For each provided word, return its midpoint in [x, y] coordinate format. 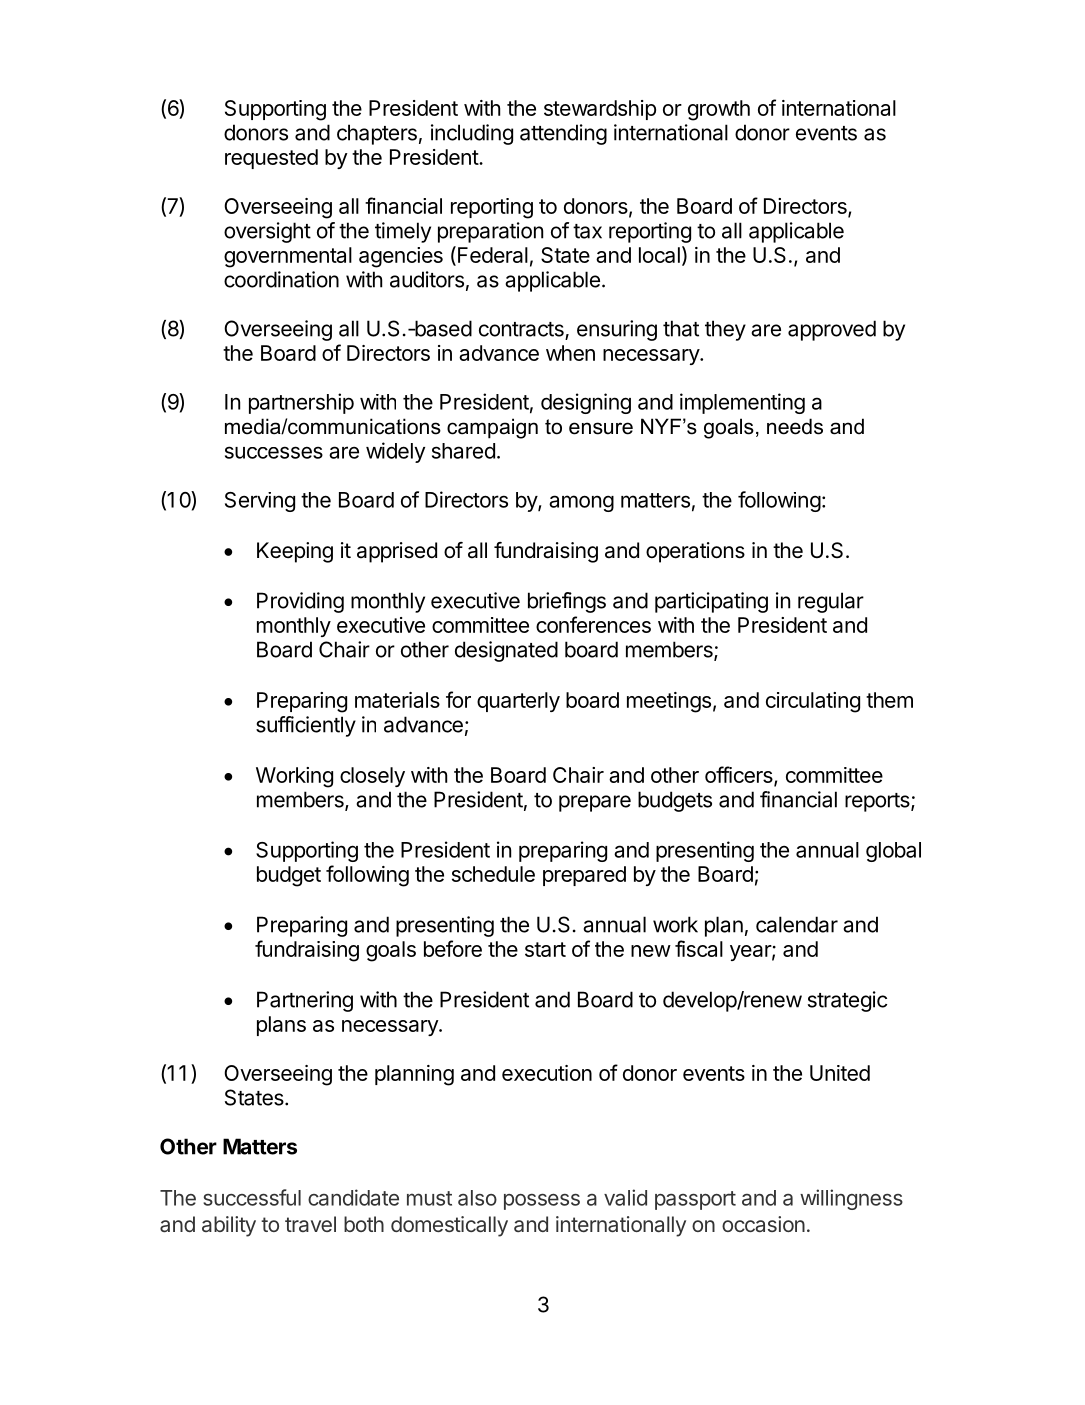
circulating [813, 702]
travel [310, 1224]
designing [586, 403]
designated [506, 651]
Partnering [305, 1001]
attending [563, 134]
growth [719, 110]
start [545, 949]
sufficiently [306, 726]
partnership [301, 403]
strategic [847, 1001]
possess [542, 1202]
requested [271, 159]
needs [795, 426]
